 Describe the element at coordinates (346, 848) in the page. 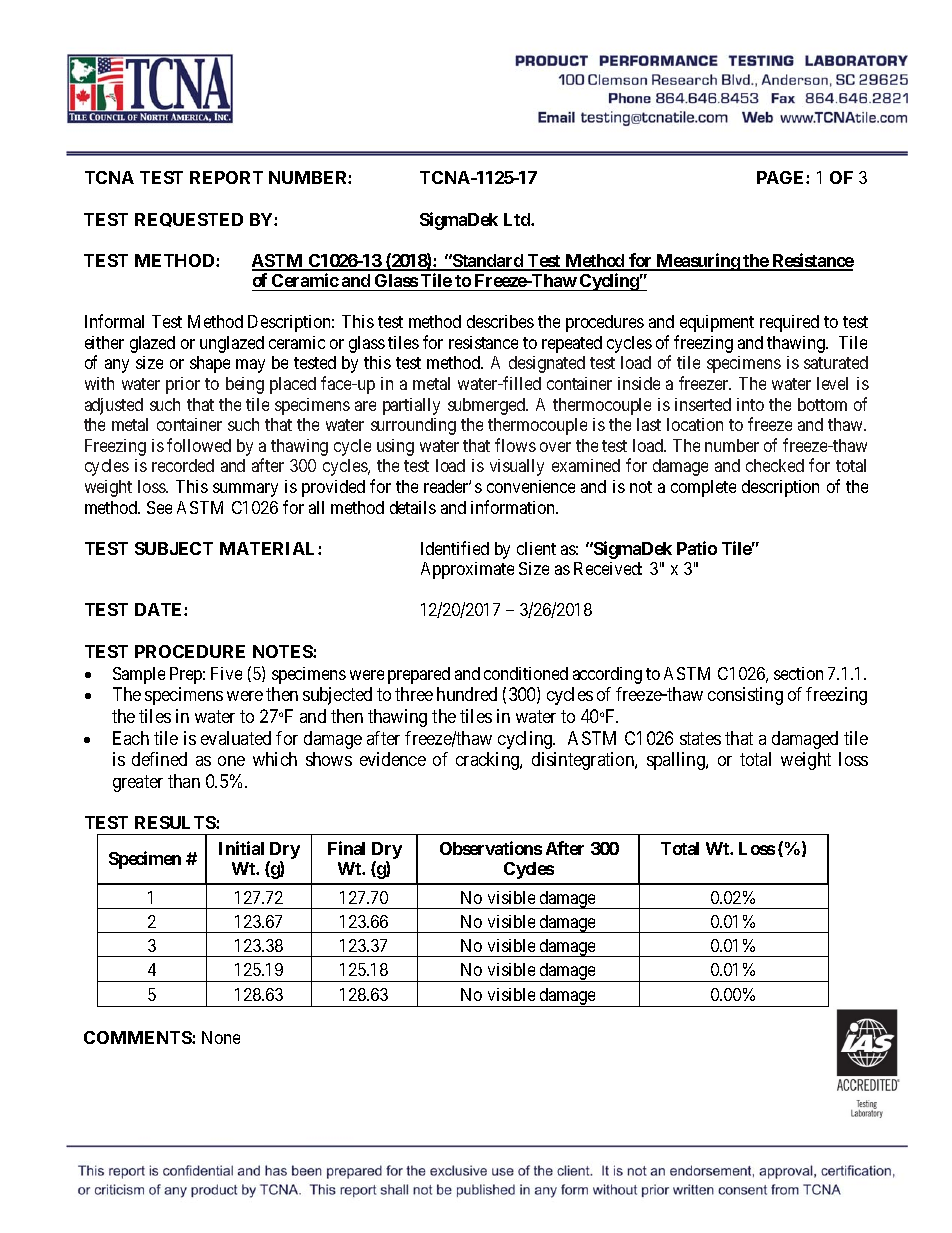

I see `Final` at that location.
